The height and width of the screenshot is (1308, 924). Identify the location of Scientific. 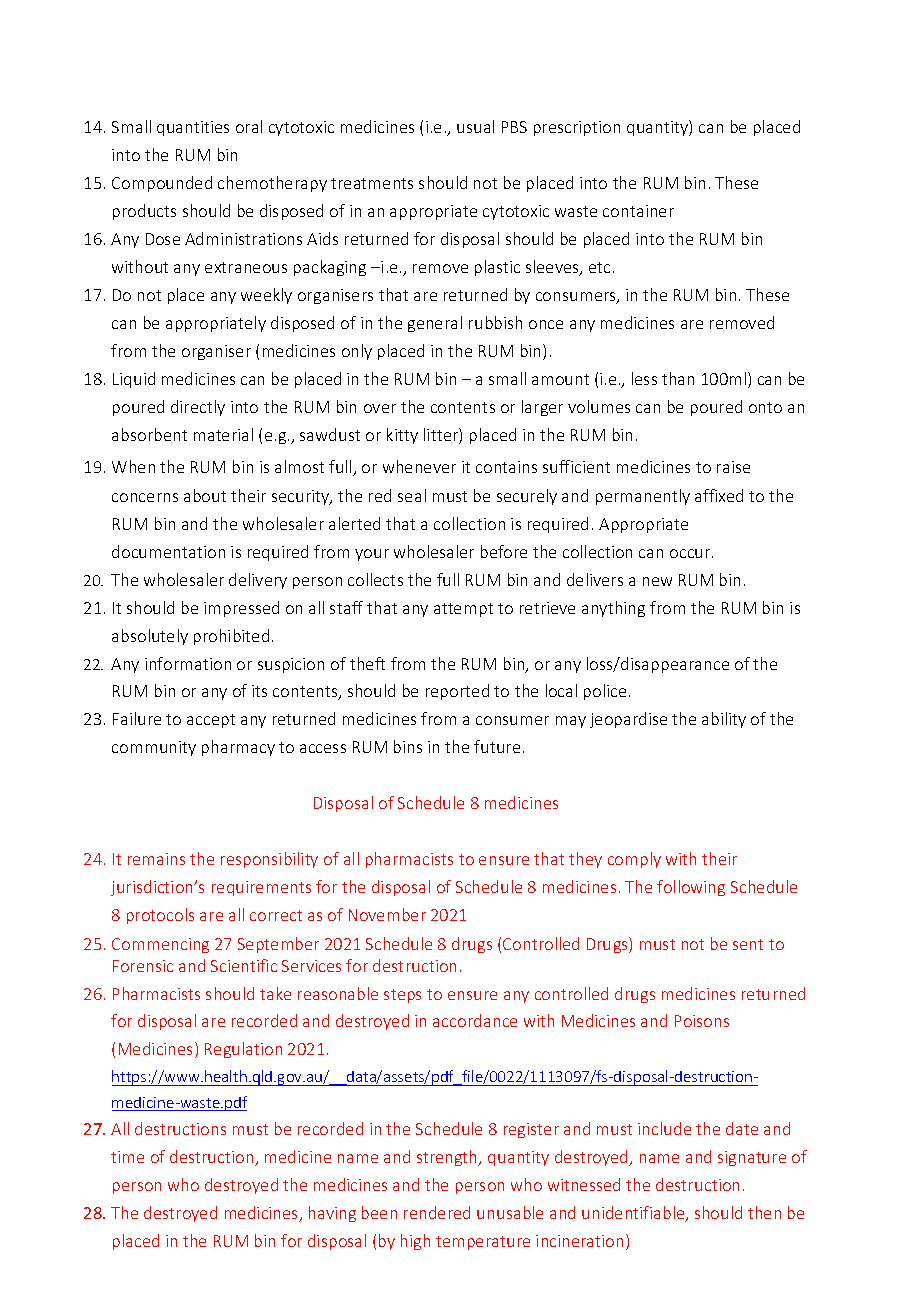
(244, 965).
